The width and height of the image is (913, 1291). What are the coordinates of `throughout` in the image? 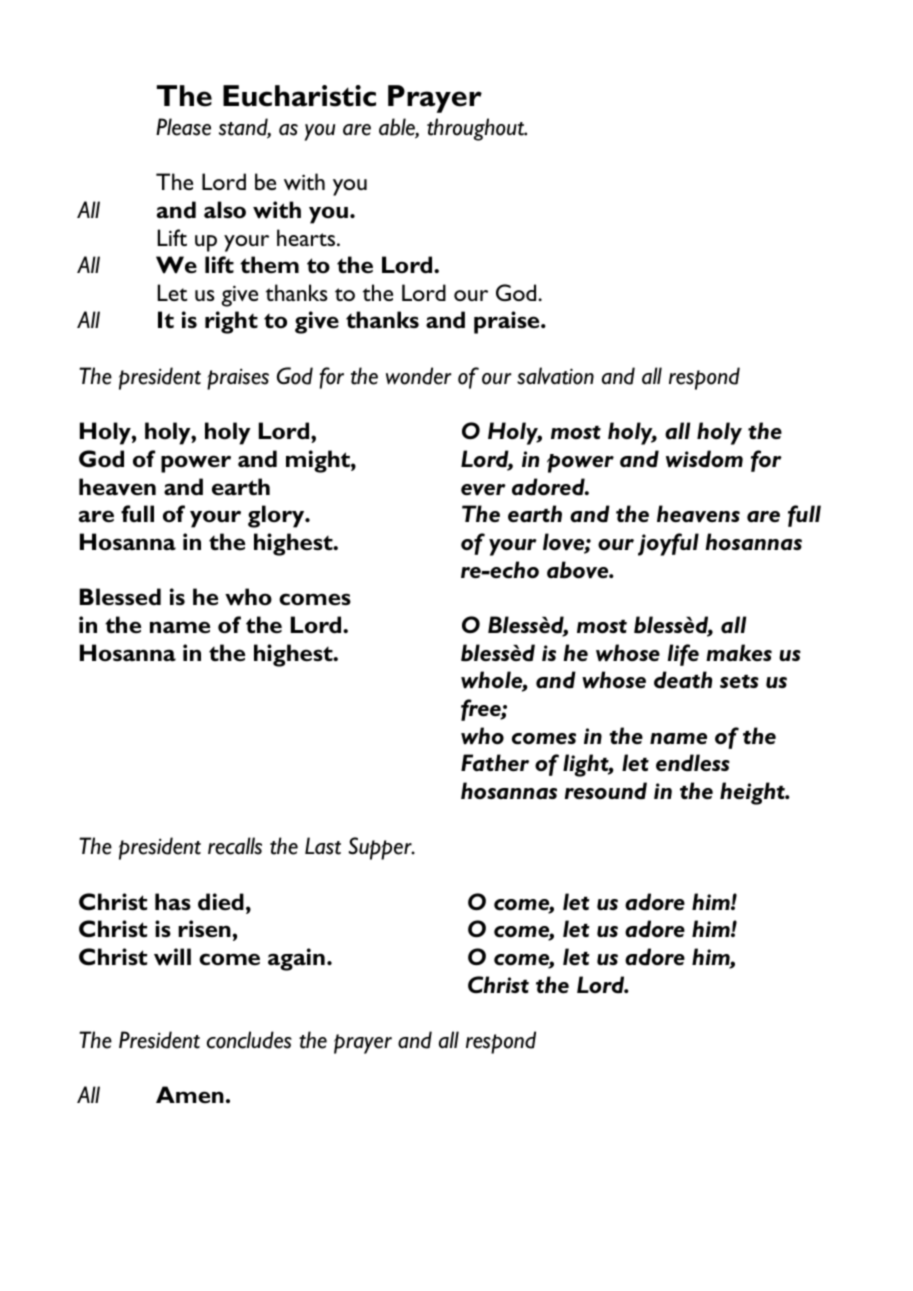 It's located at (477, 129).
